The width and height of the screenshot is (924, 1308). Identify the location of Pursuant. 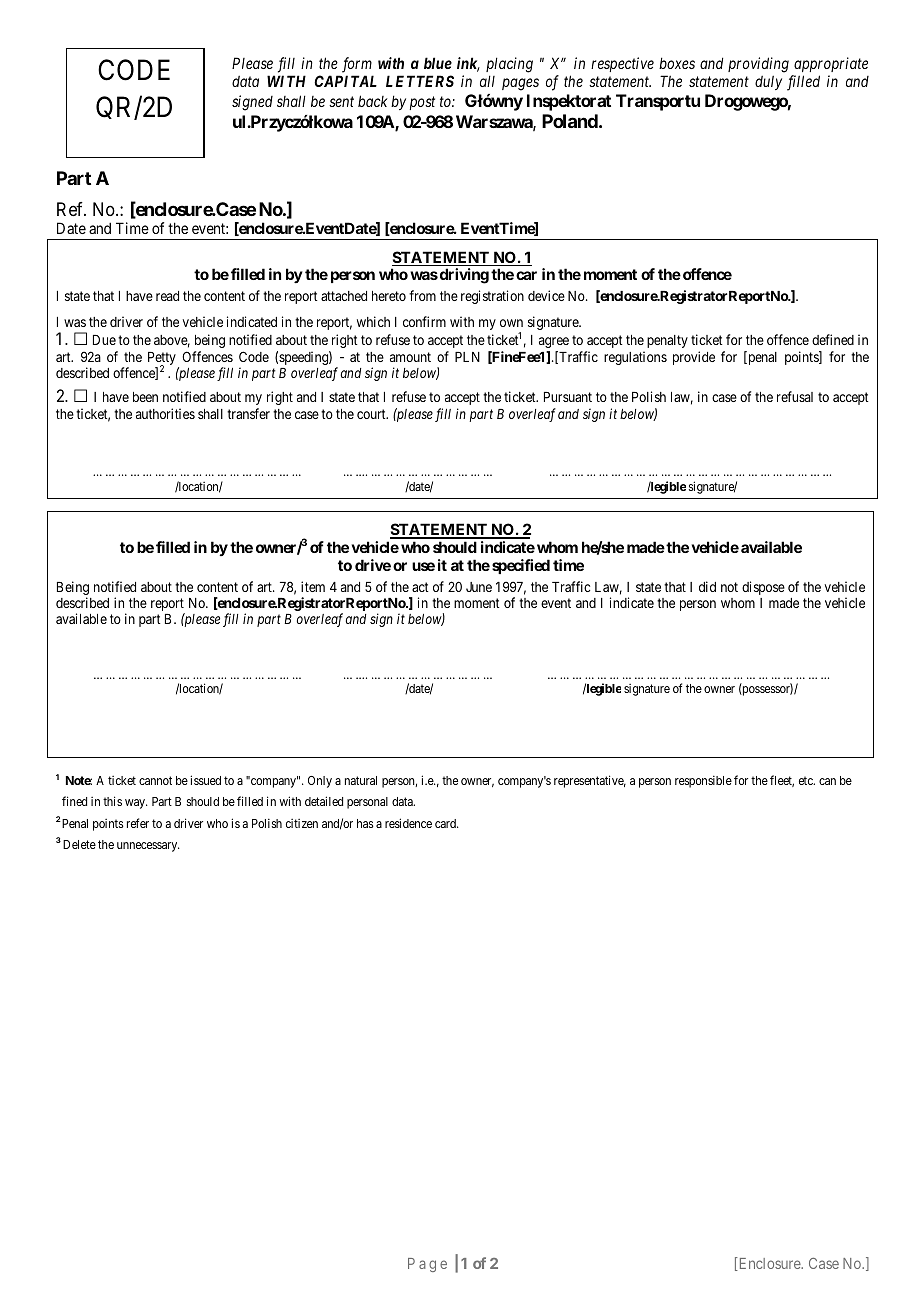
(568, 397).
